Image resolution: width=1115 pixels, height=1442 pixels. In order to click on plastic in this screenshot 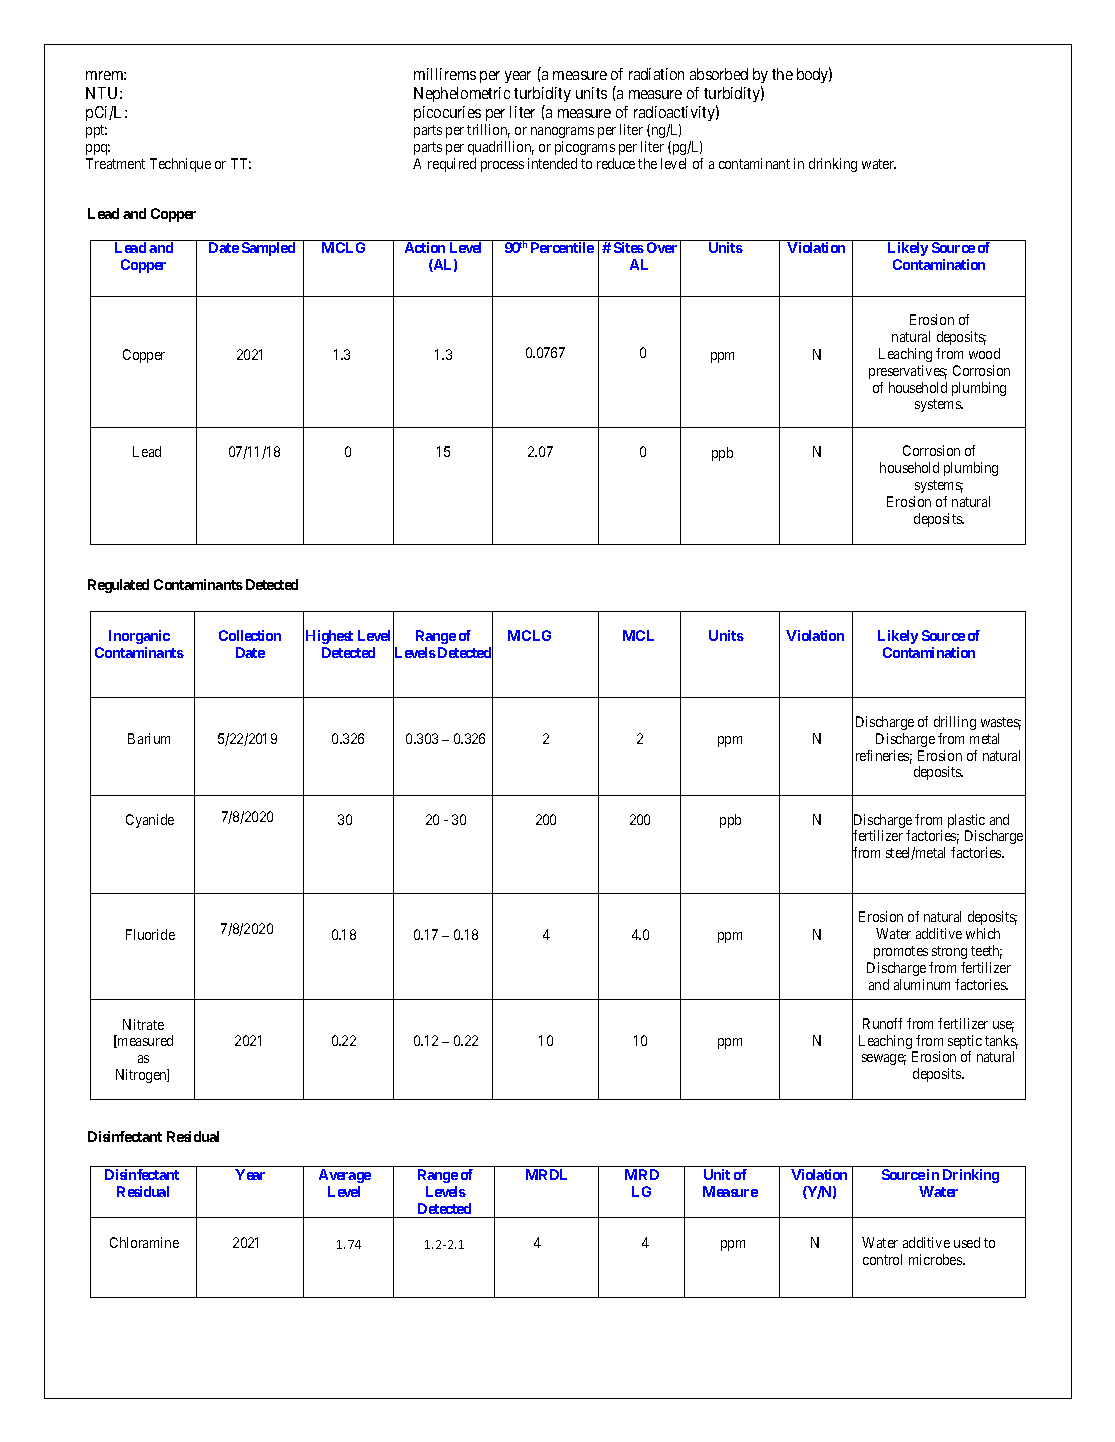, I will do `click(966, 822)`.
